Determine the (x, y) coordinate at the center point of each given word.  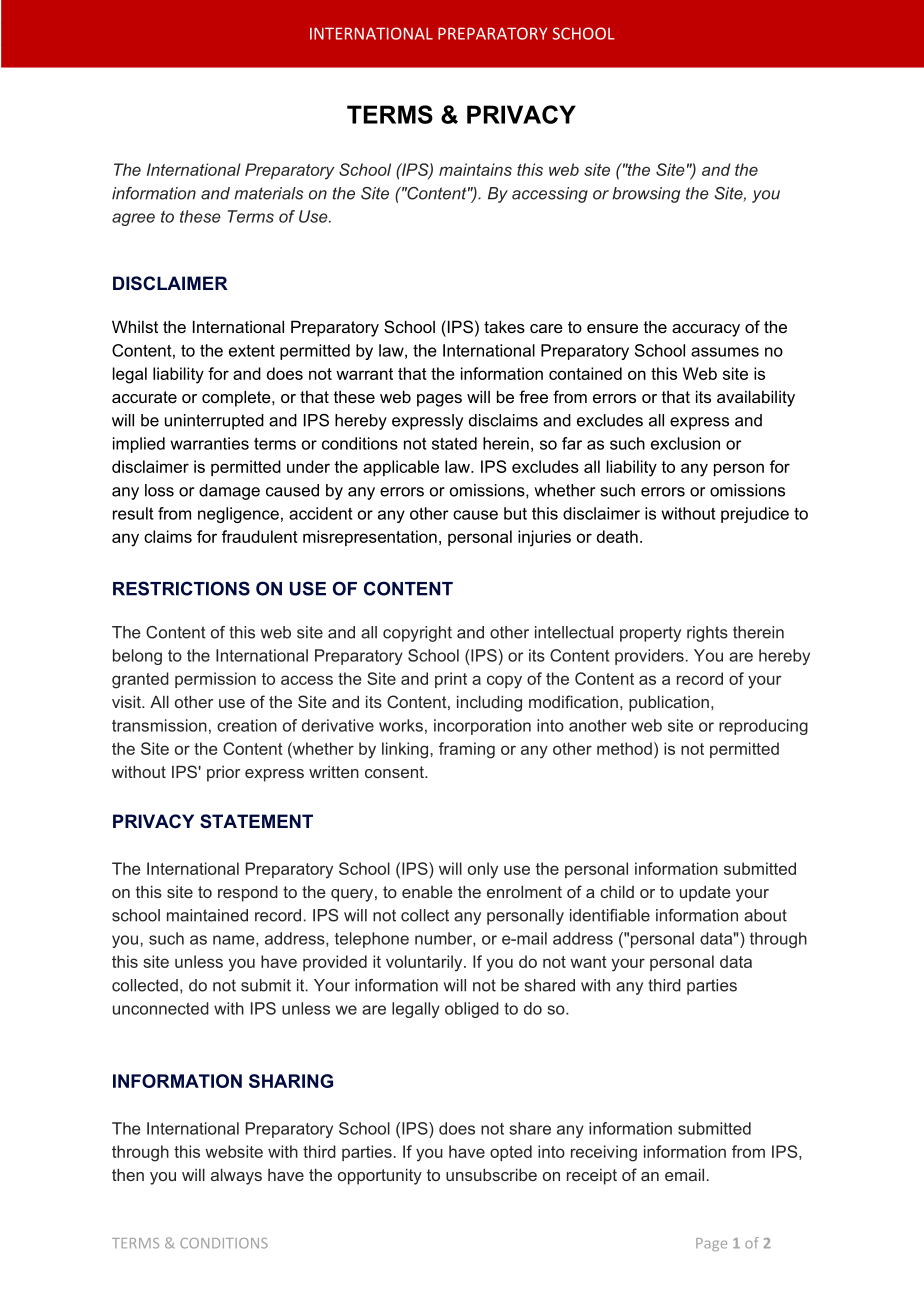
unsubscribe (491, 1175)
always (236, 1177)
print (451, 680)
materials (268, 193)
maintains (475, 169)
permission (215, 680)
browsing (646, 195)
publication (669, 704)
